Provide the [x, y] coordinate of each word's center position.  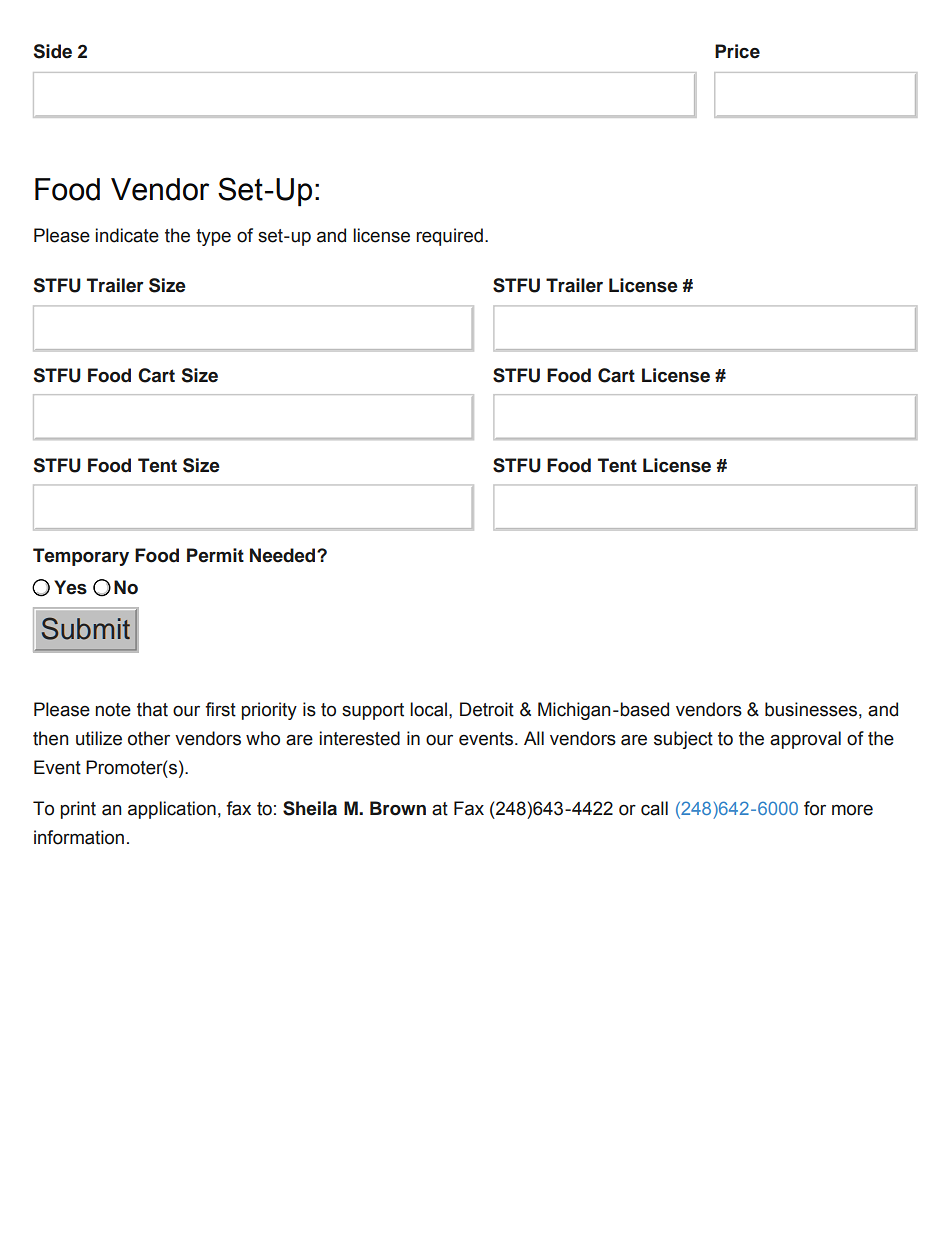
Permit [215, 555]
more [852, 810]
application [172, 810]
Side [53, 51]
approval [805, 740]
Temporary [81, 557]
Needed [284, 555]
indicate [127, 235]
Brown [398, 808]
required [449, 237]
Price [737, 51]
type [213, 237]
